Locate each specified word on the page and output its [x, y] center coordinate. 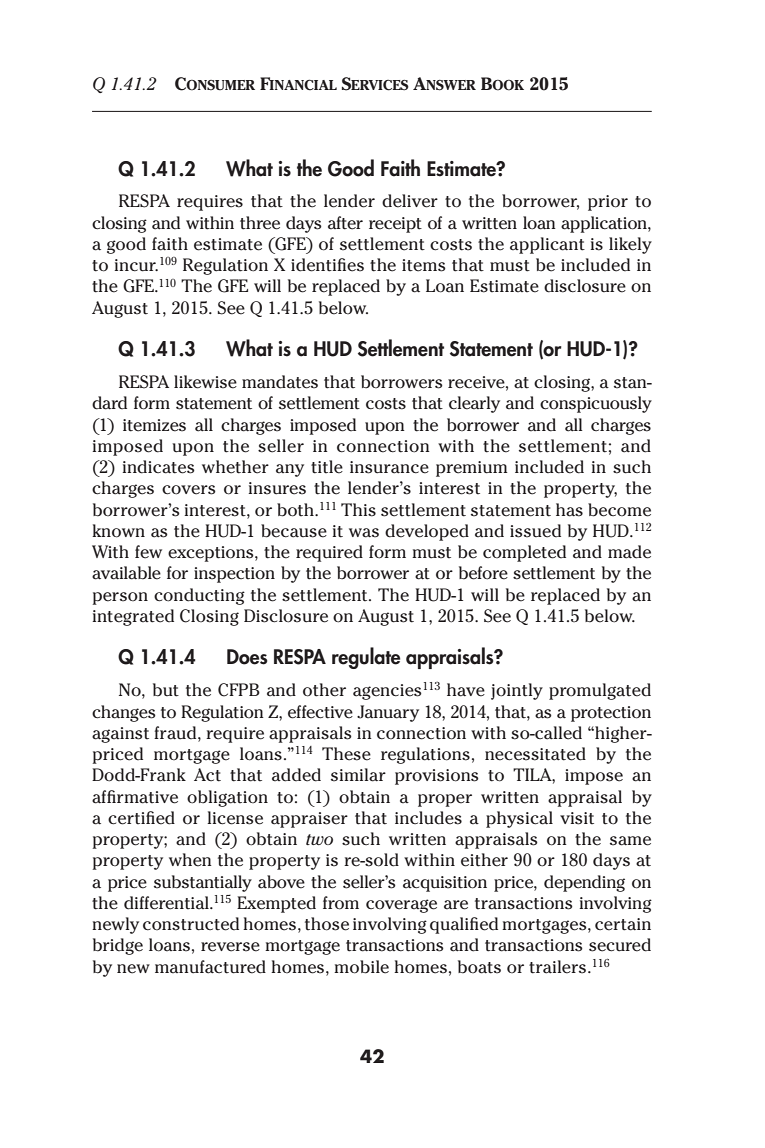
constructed [191, 924]
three [260, 223]
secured [620, 945]
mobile [361, 967]
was [364, 533]
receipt [395, 225]
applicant [547, 245]
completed [524, 553]
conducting [199, 596]
